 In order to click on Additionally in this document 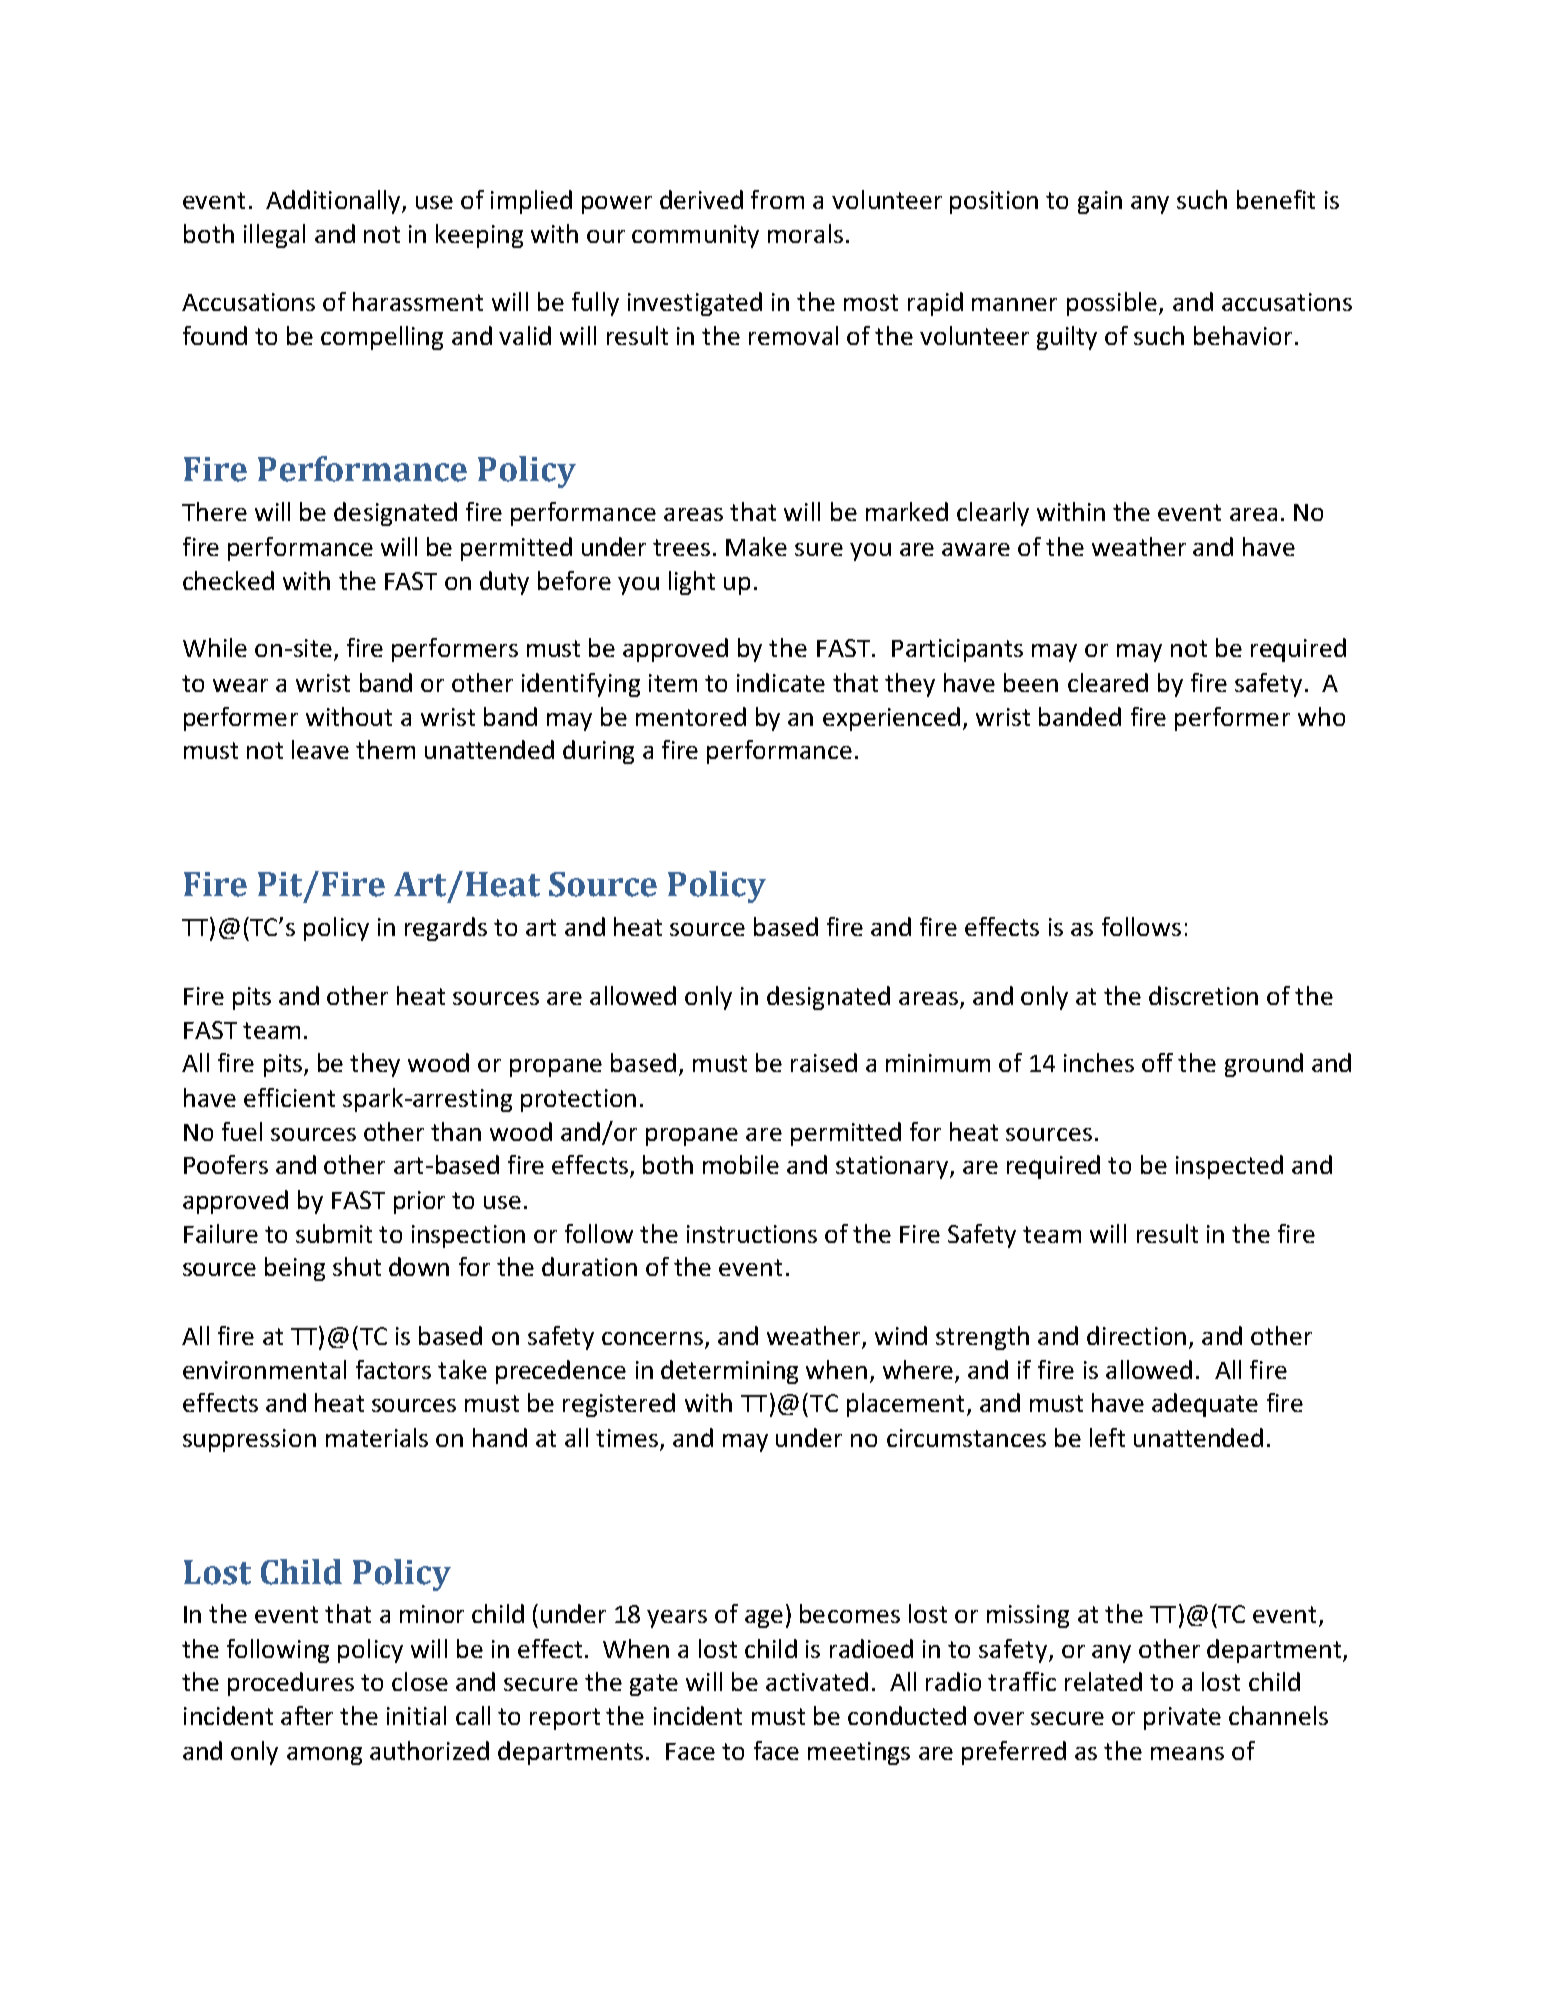, I will do `click(334, 202)`.
